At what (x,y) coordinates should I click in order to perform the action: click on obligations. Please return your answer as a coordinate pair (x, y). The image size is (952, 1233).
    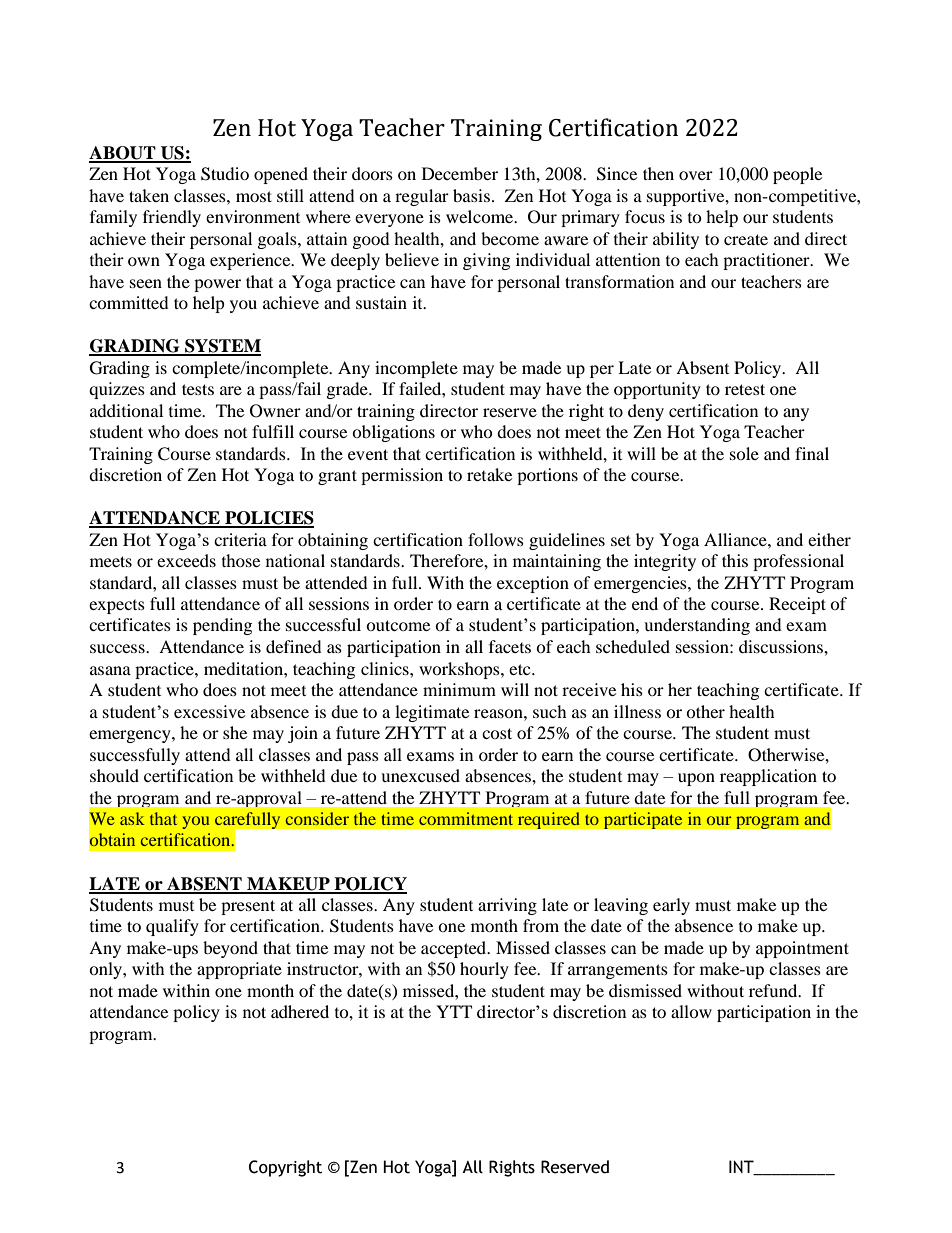
    Looking at the image, I should click on (393, 433).
